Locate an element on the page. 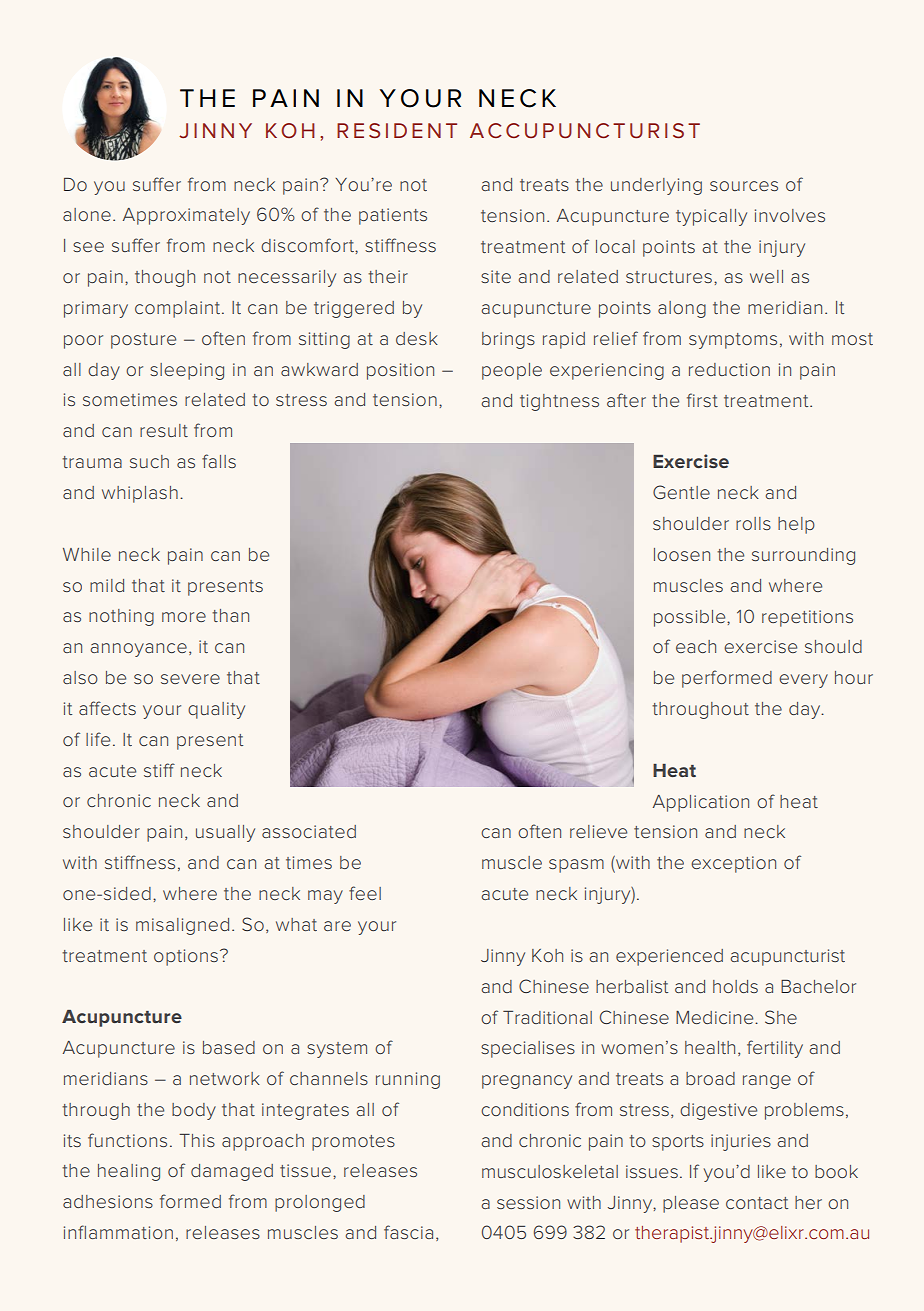  healing is located at coordinates (129, 1172).
